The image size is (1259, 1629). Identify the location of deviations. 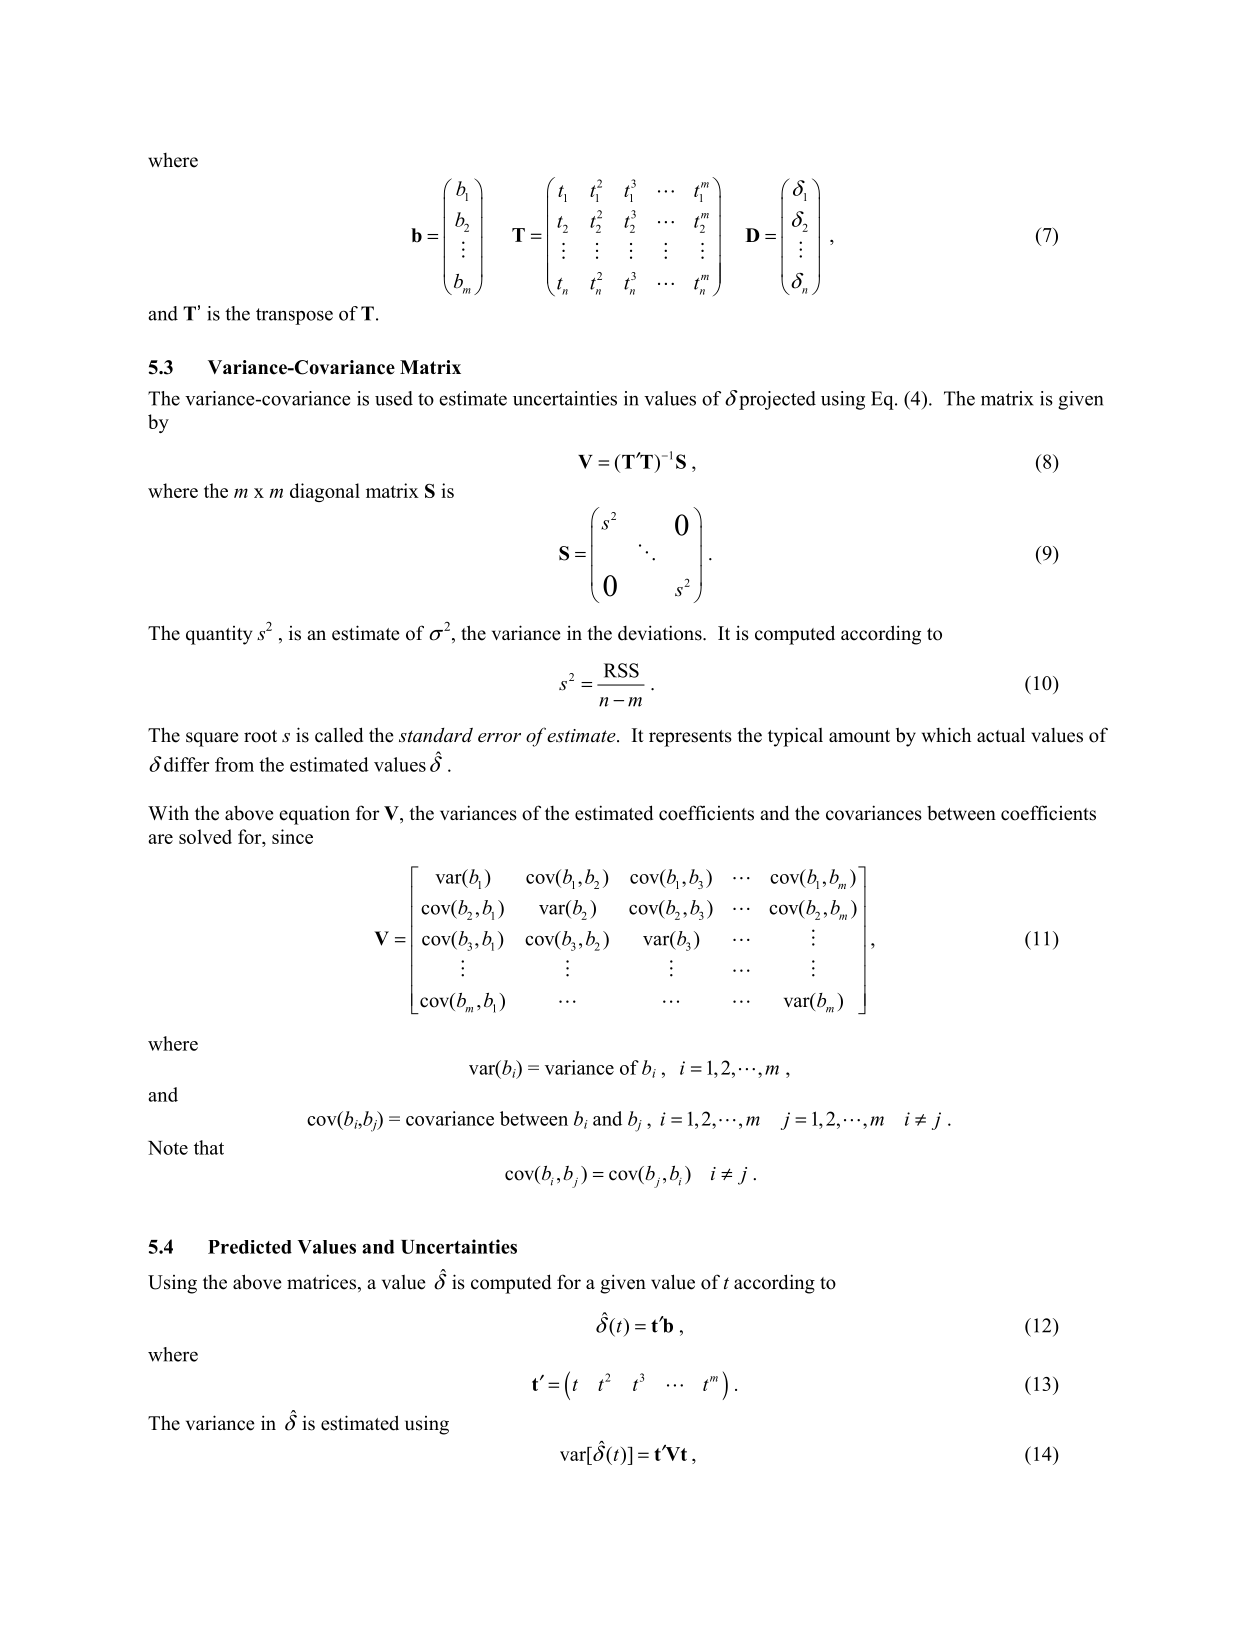
(661, 633).
